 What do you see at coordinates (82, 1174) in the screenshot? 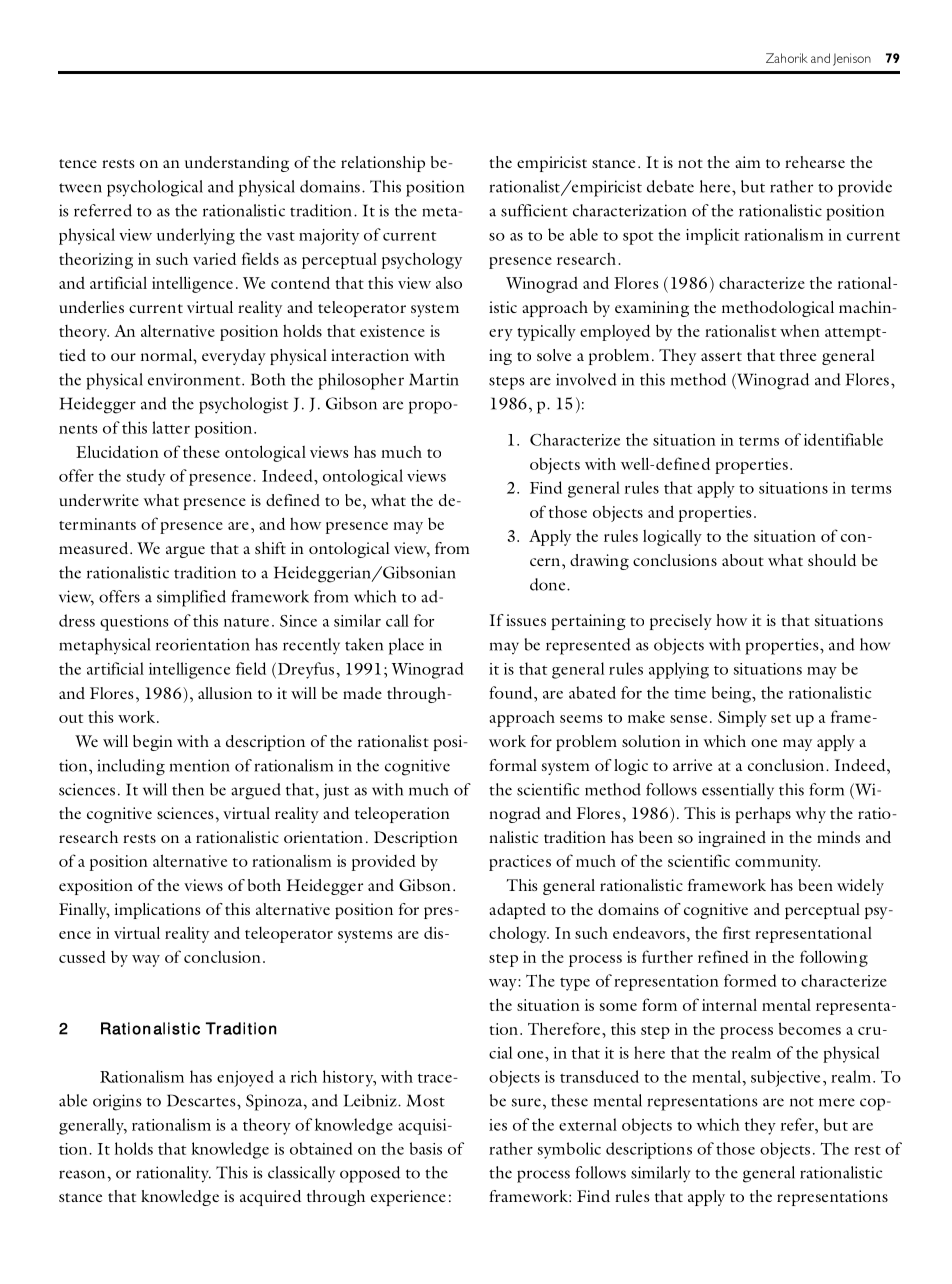
I see `reason` at bounding box center [82, 1174].
